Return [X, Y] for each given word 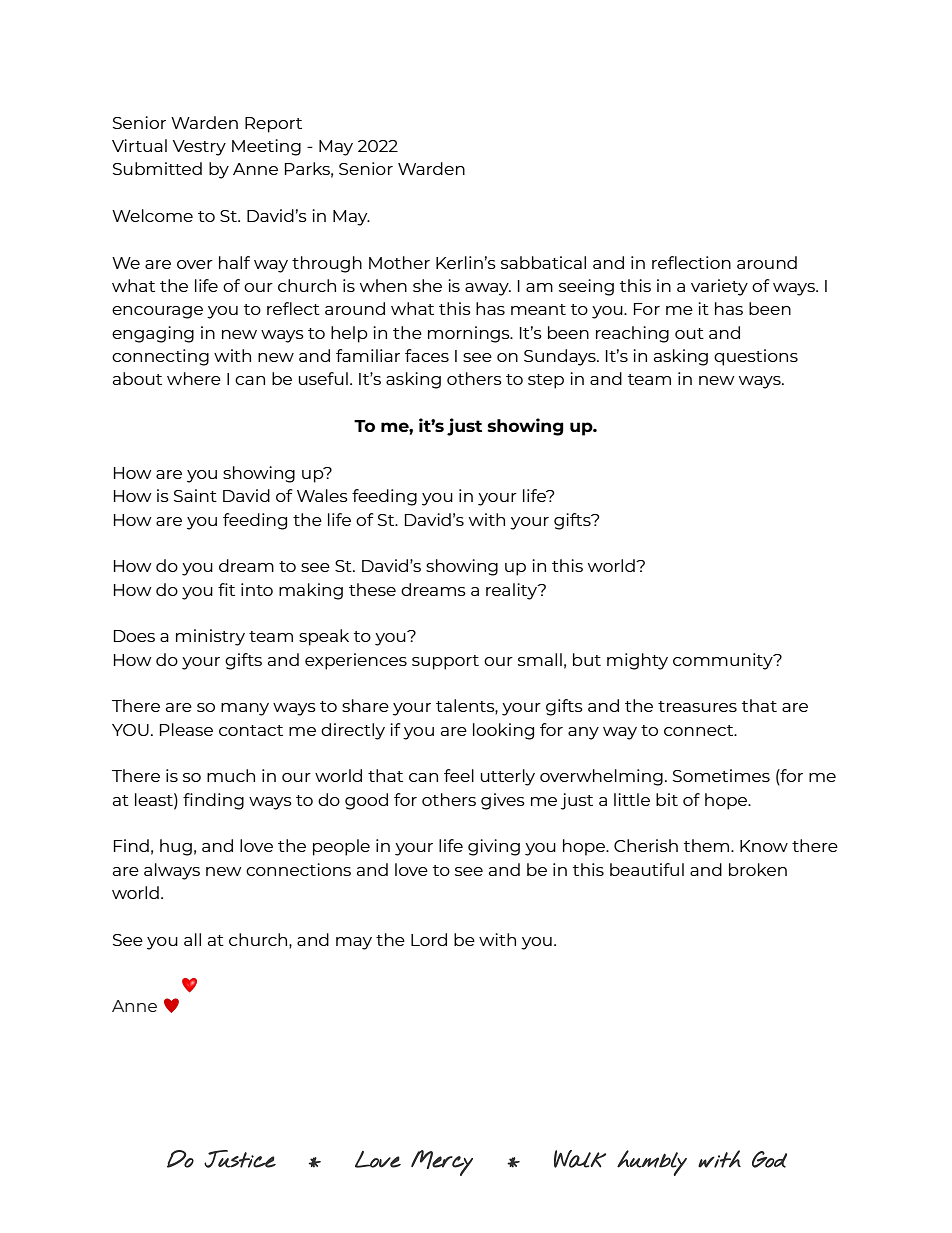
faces [427, 355]
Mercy [442, 1163]
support [445, 662]
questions [756, 357]
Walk [580, 1159]
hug [176, 847]
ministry [210, 637]
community [724, 661]
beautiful [647, 869]
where [194, 378]
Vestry [199, 148]
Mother [399, 262]
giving [494, 847]
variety [719, 287]
